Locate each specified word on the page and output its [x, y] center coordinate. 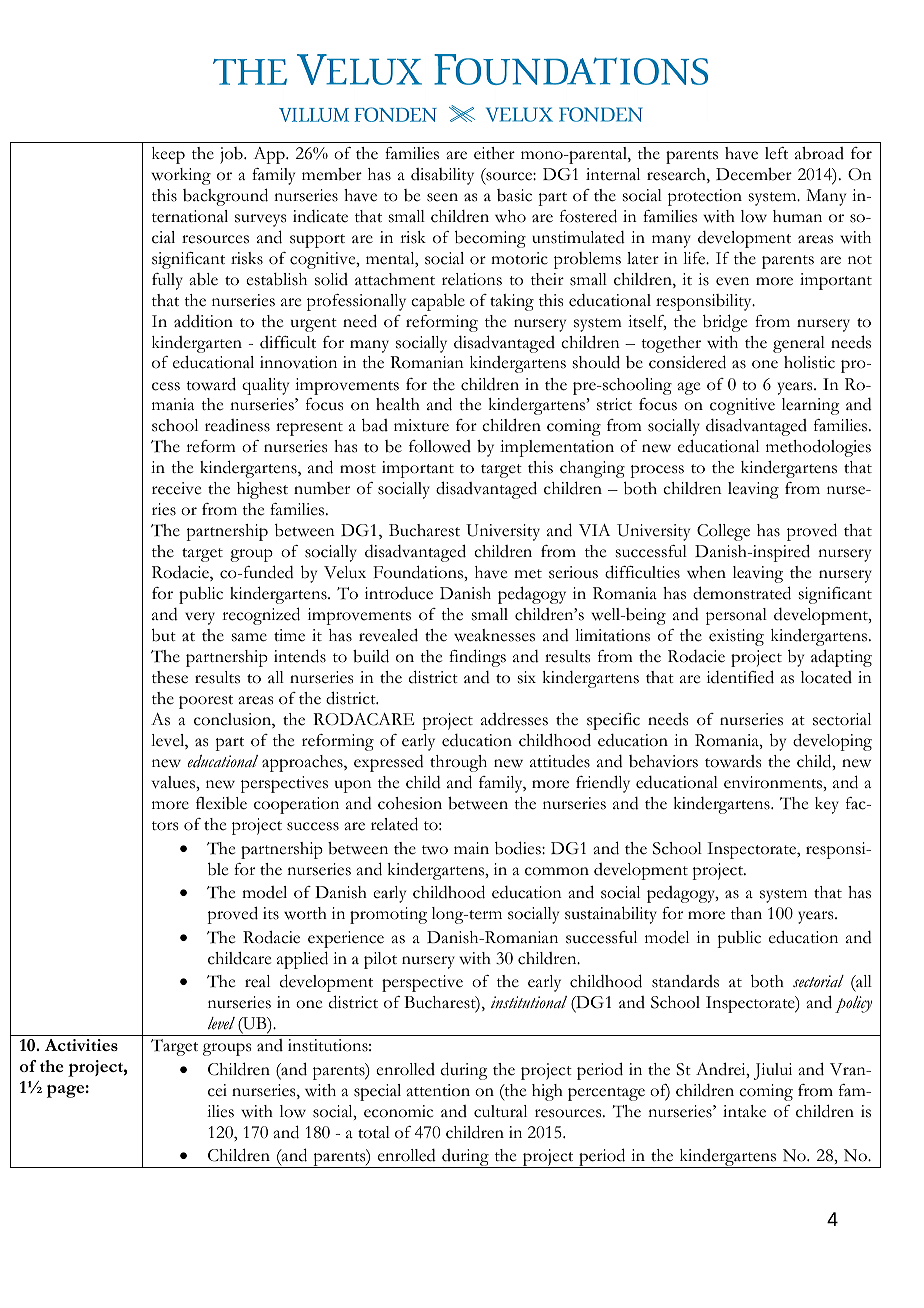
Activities [81, 1045]
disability [442, 176]
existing [736, 637]
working [181, 176]
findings [477, 658]
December [754, 174]
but [164, 635]
